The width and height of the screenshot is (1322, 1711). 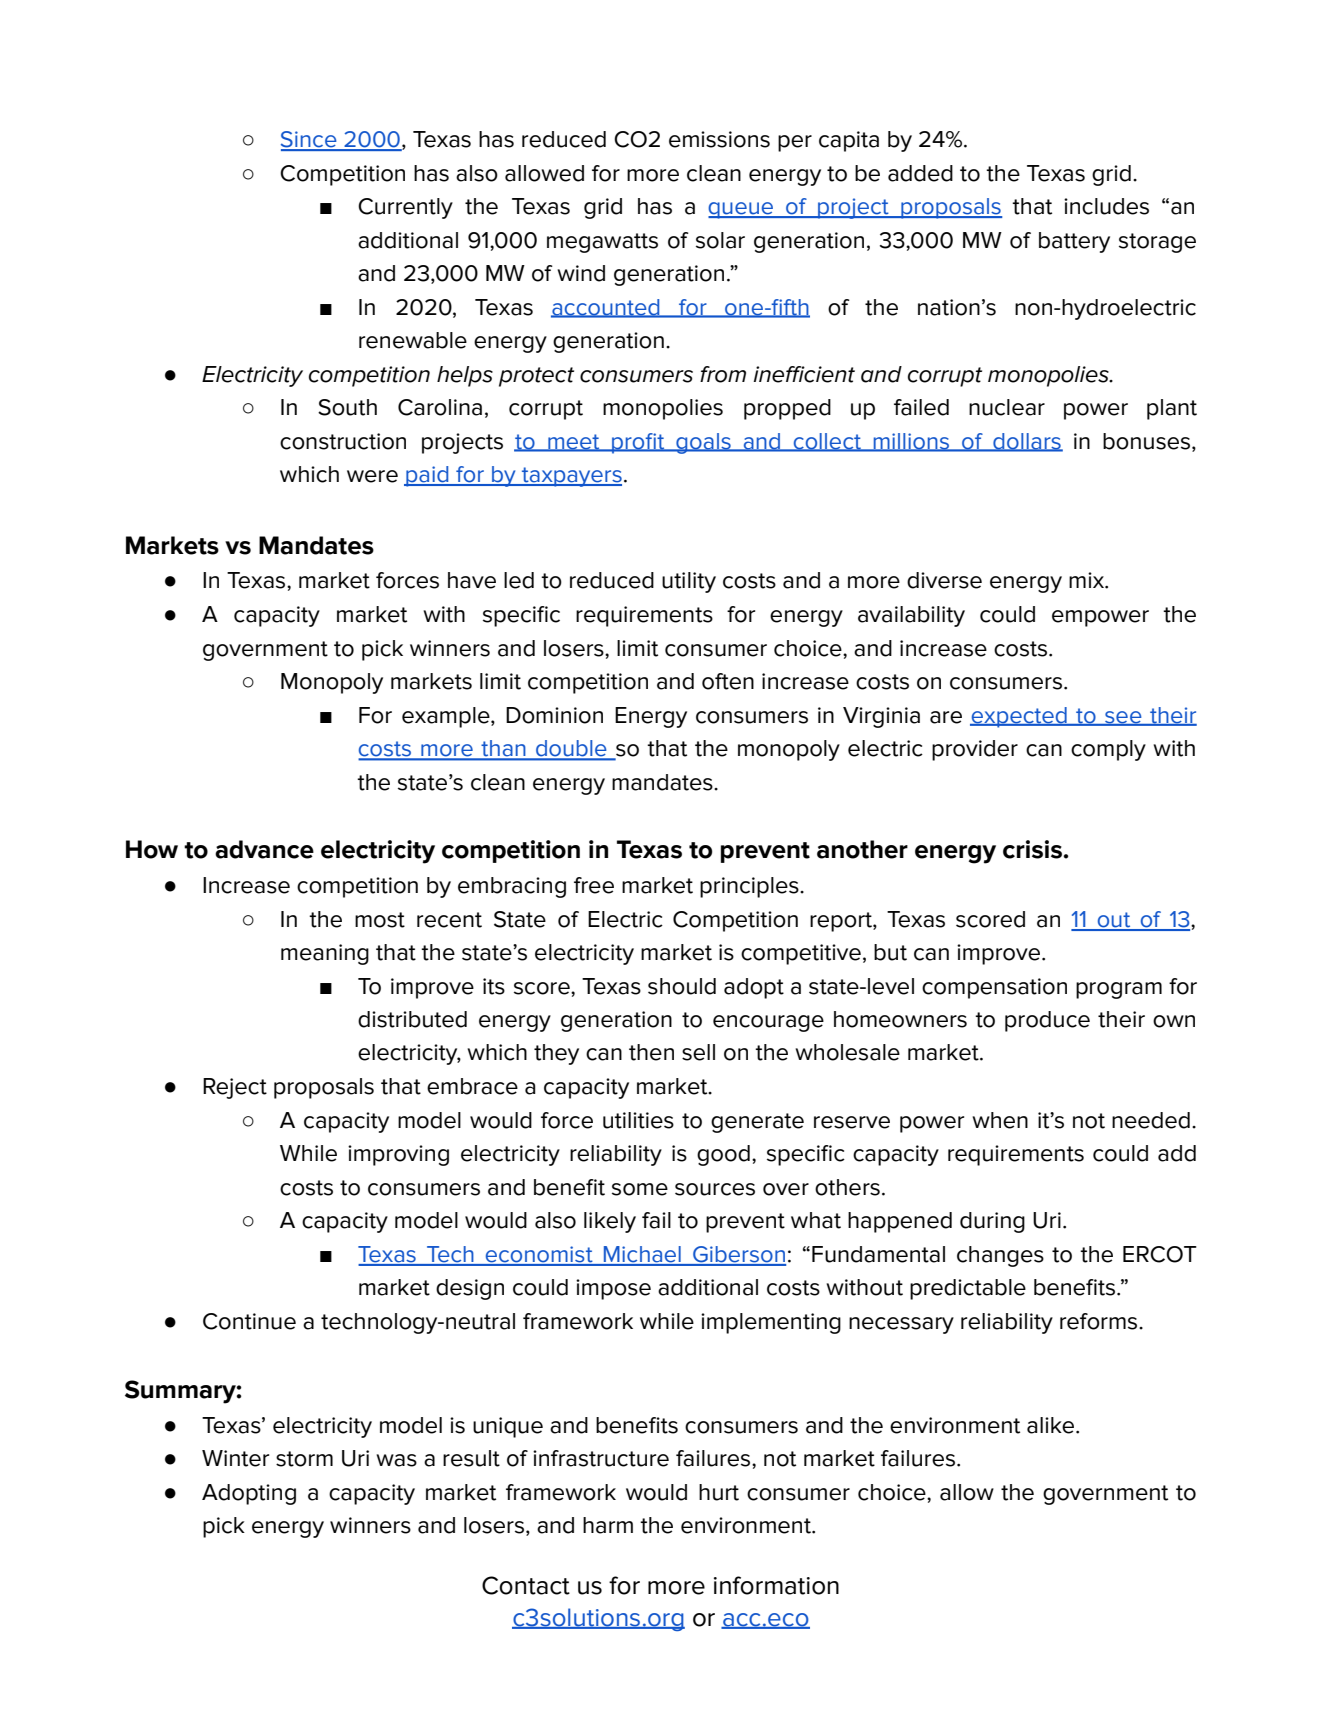 What do you see at coordinates (405, 208) in the screenshot?
I see `Currently` at bounding box center [405, 208].
